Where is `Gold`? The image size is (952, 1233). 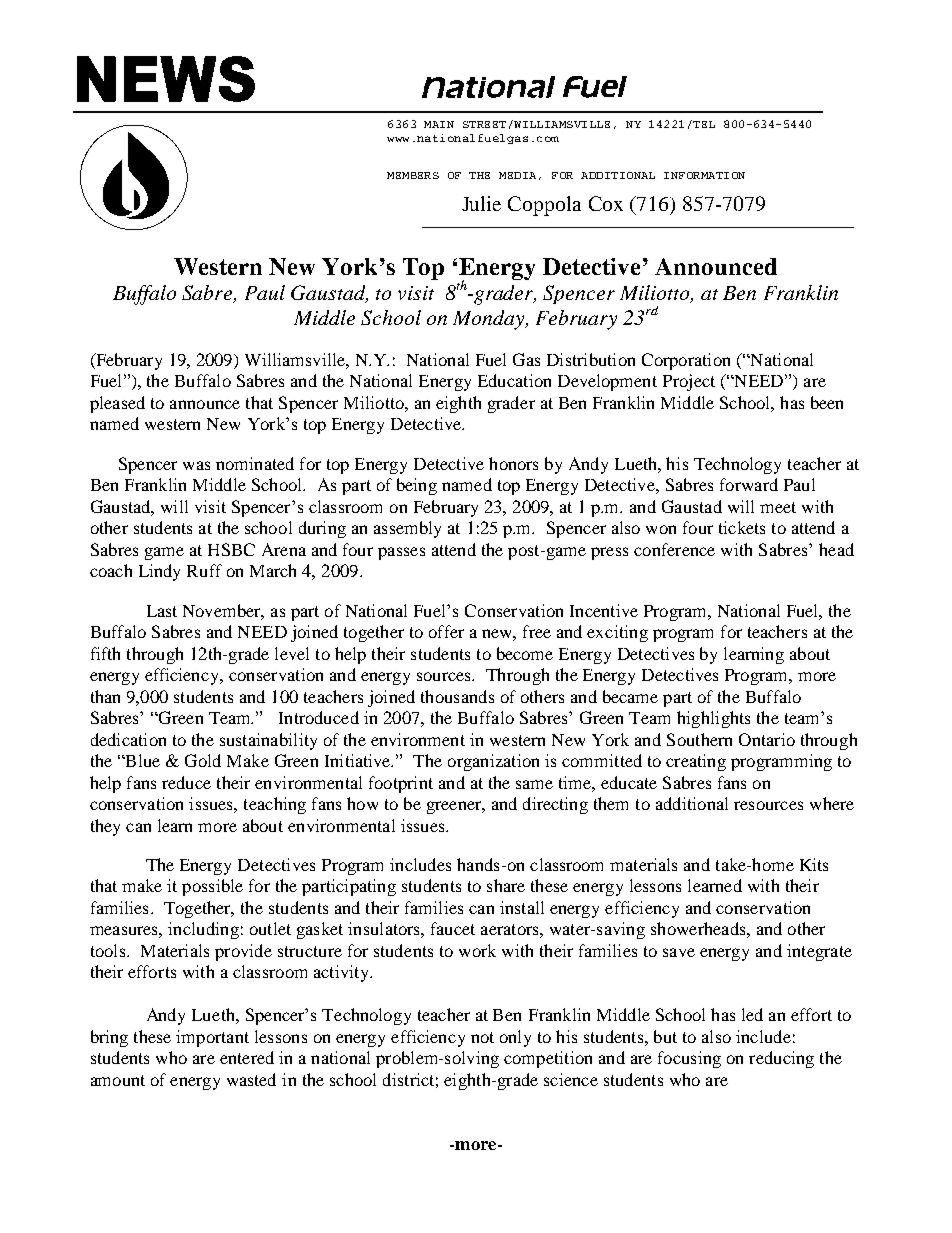
Gold is located at coordinates (203, 760).
